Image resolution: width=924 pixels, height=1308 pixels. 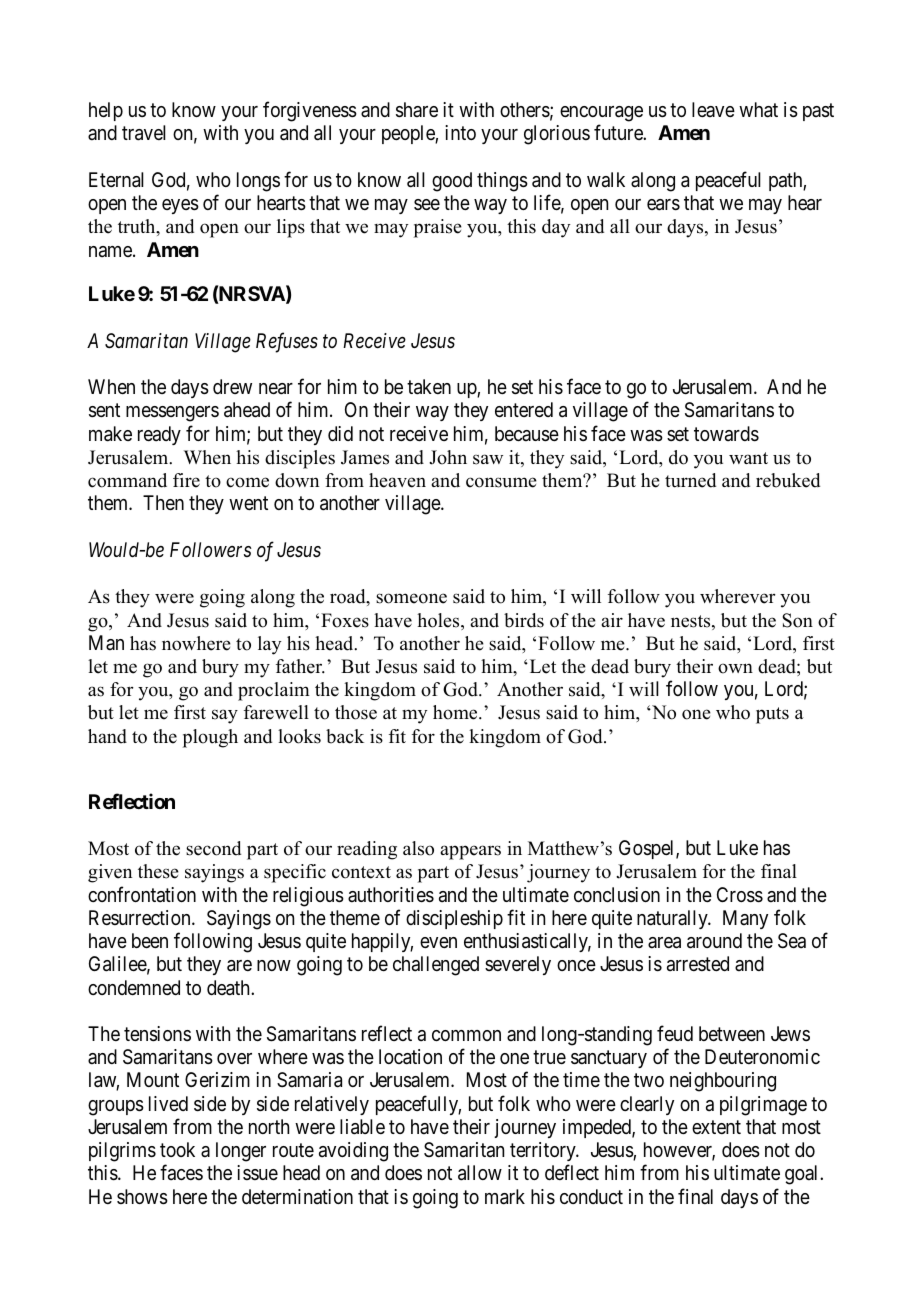 What do you see at coordinates (716, 1127) in the screenshot?
I see `extent` at bounding box center [716, 1127].
